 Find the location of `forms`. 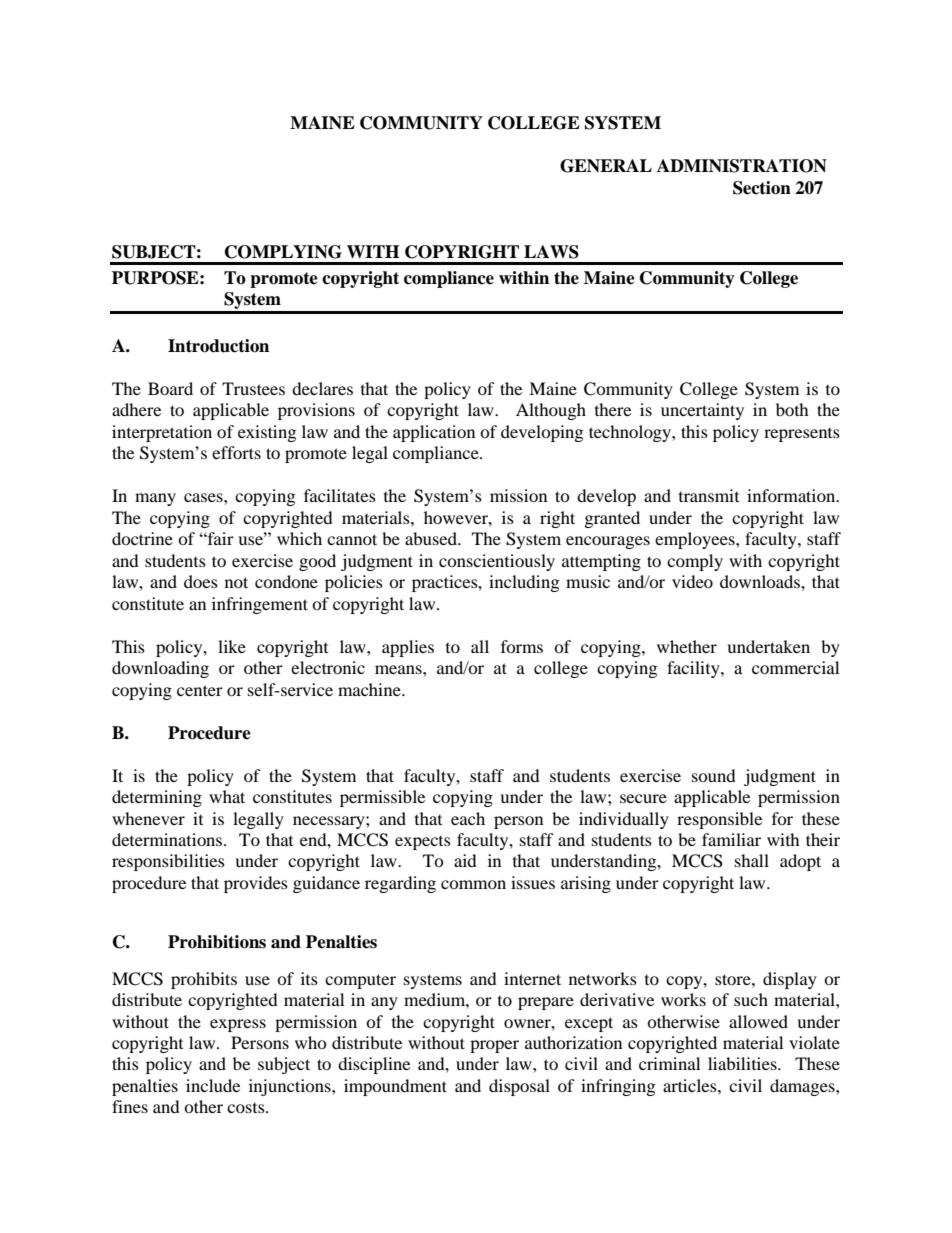

forms is located at coordinates (522, 646).
